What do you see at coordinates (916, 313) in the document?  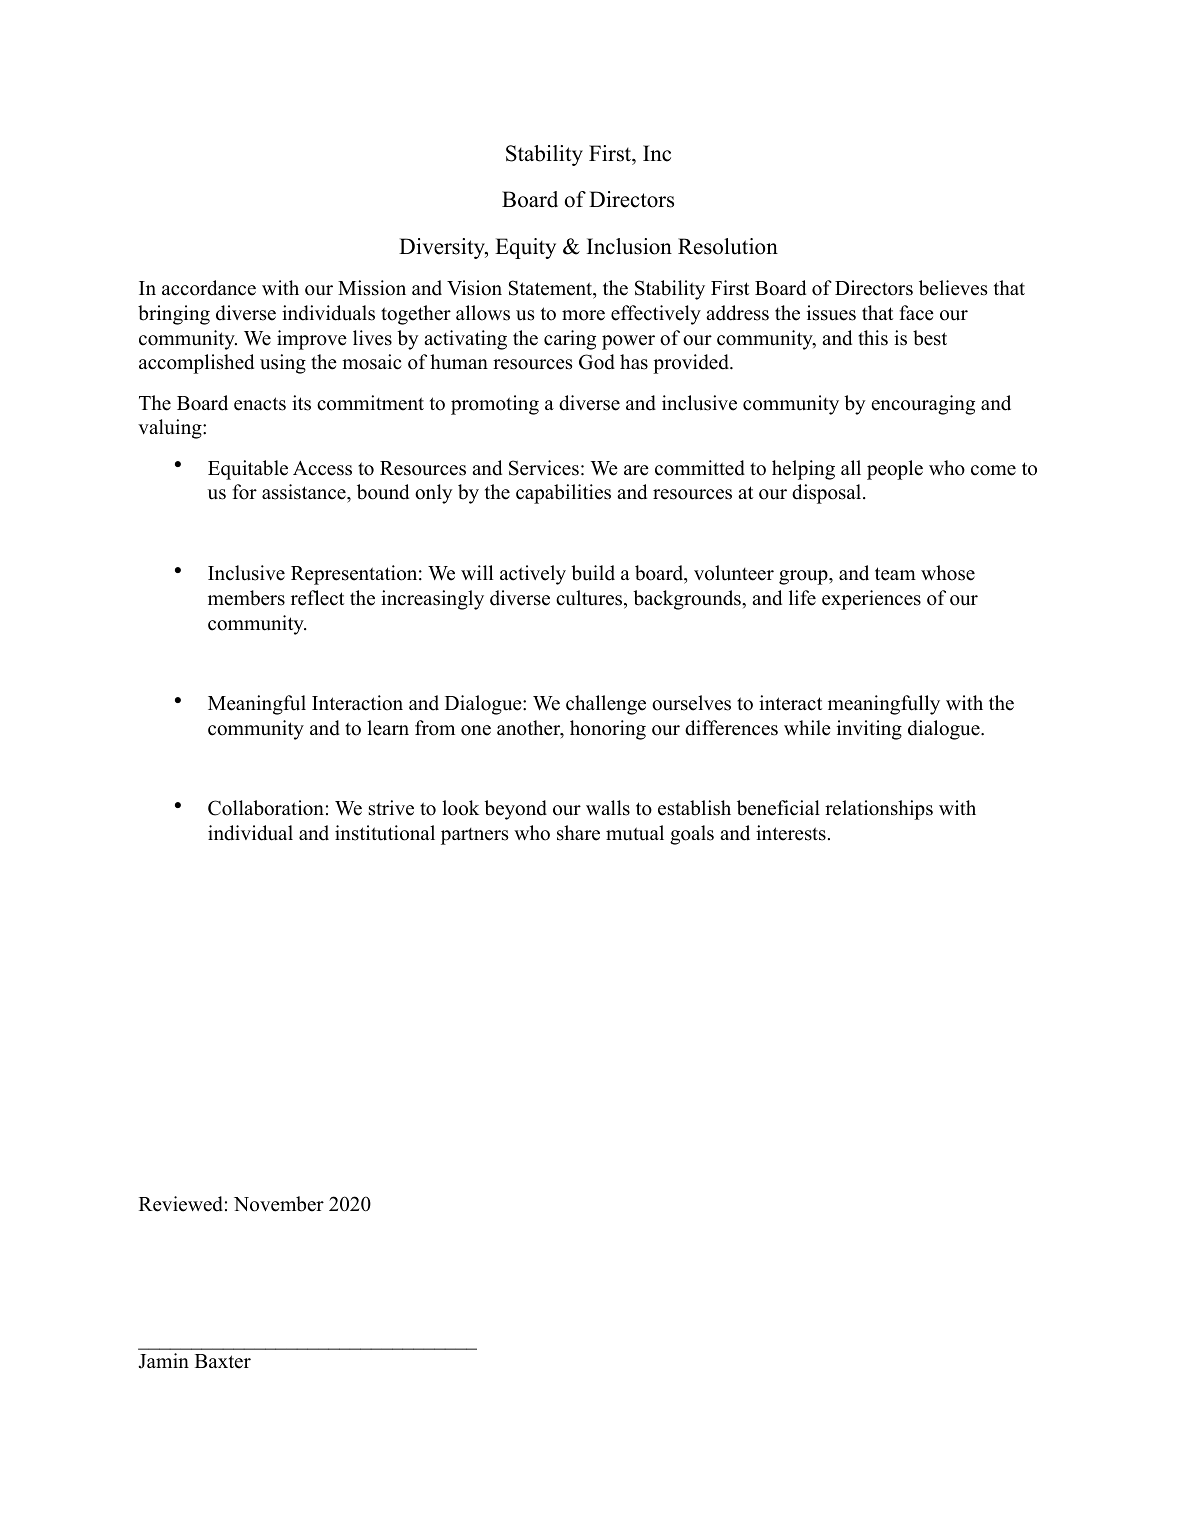 I see `face` at bounding box center [916, 313].
